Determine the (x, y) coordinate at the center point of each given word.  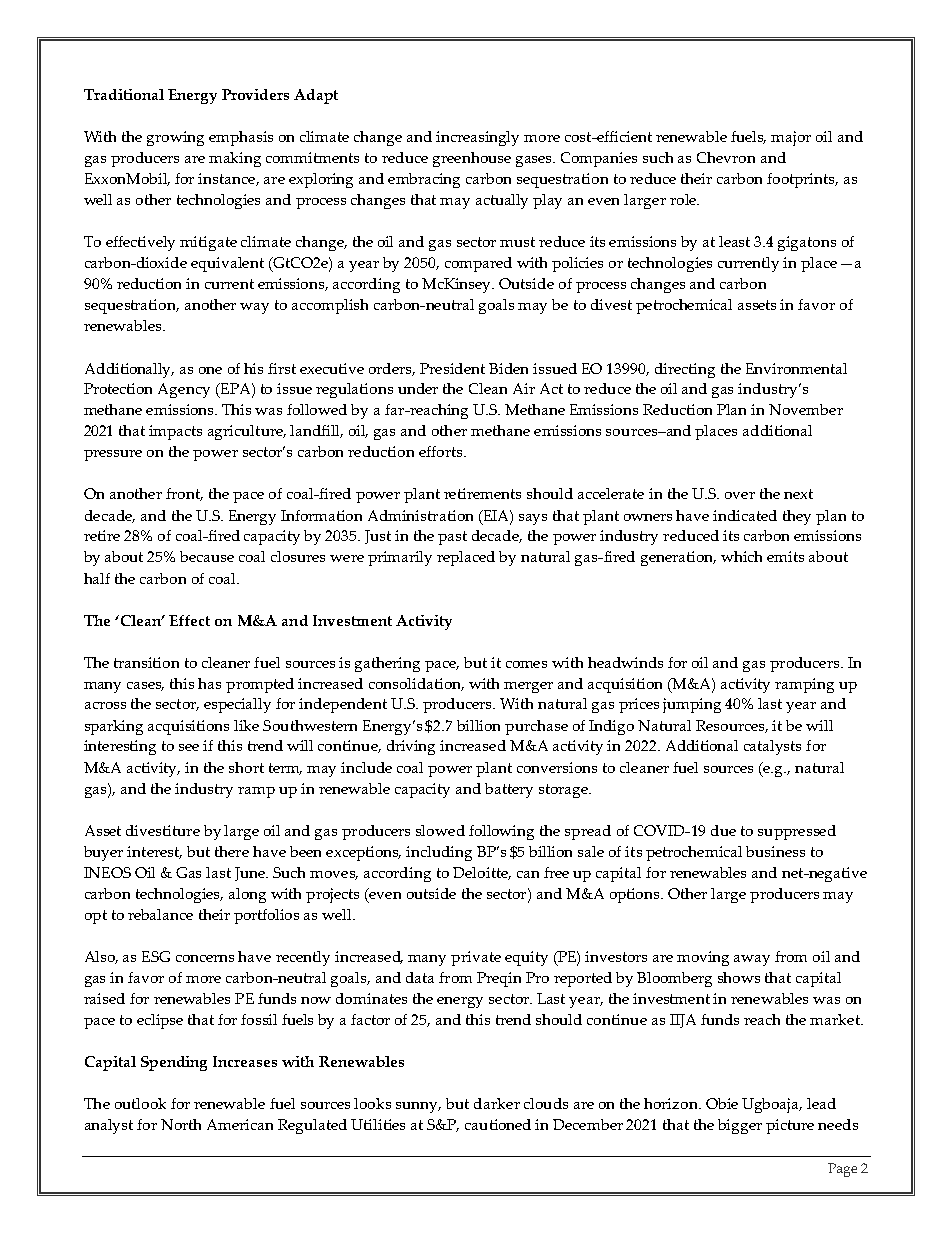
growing (175, 138)
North (181, 1124)
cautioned (498, 1124)
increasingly (477, 138)
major (791, 138)
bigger (740, 1126)
